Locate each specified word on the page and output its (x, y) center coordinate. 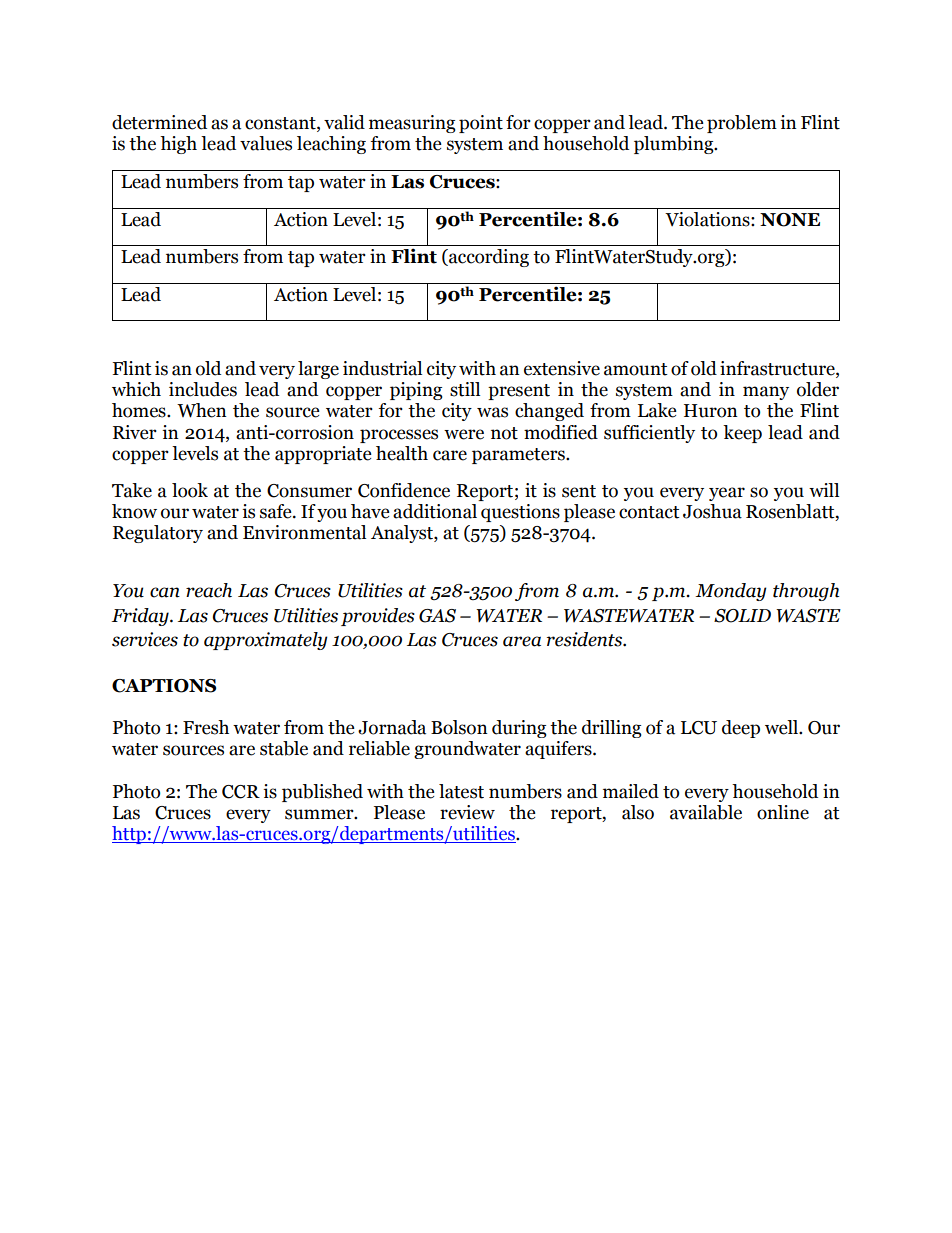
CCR (241, 792)
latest (461, 791)
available (706, 812)
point (481, 124)
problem (742, 124)
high (178, 145)
